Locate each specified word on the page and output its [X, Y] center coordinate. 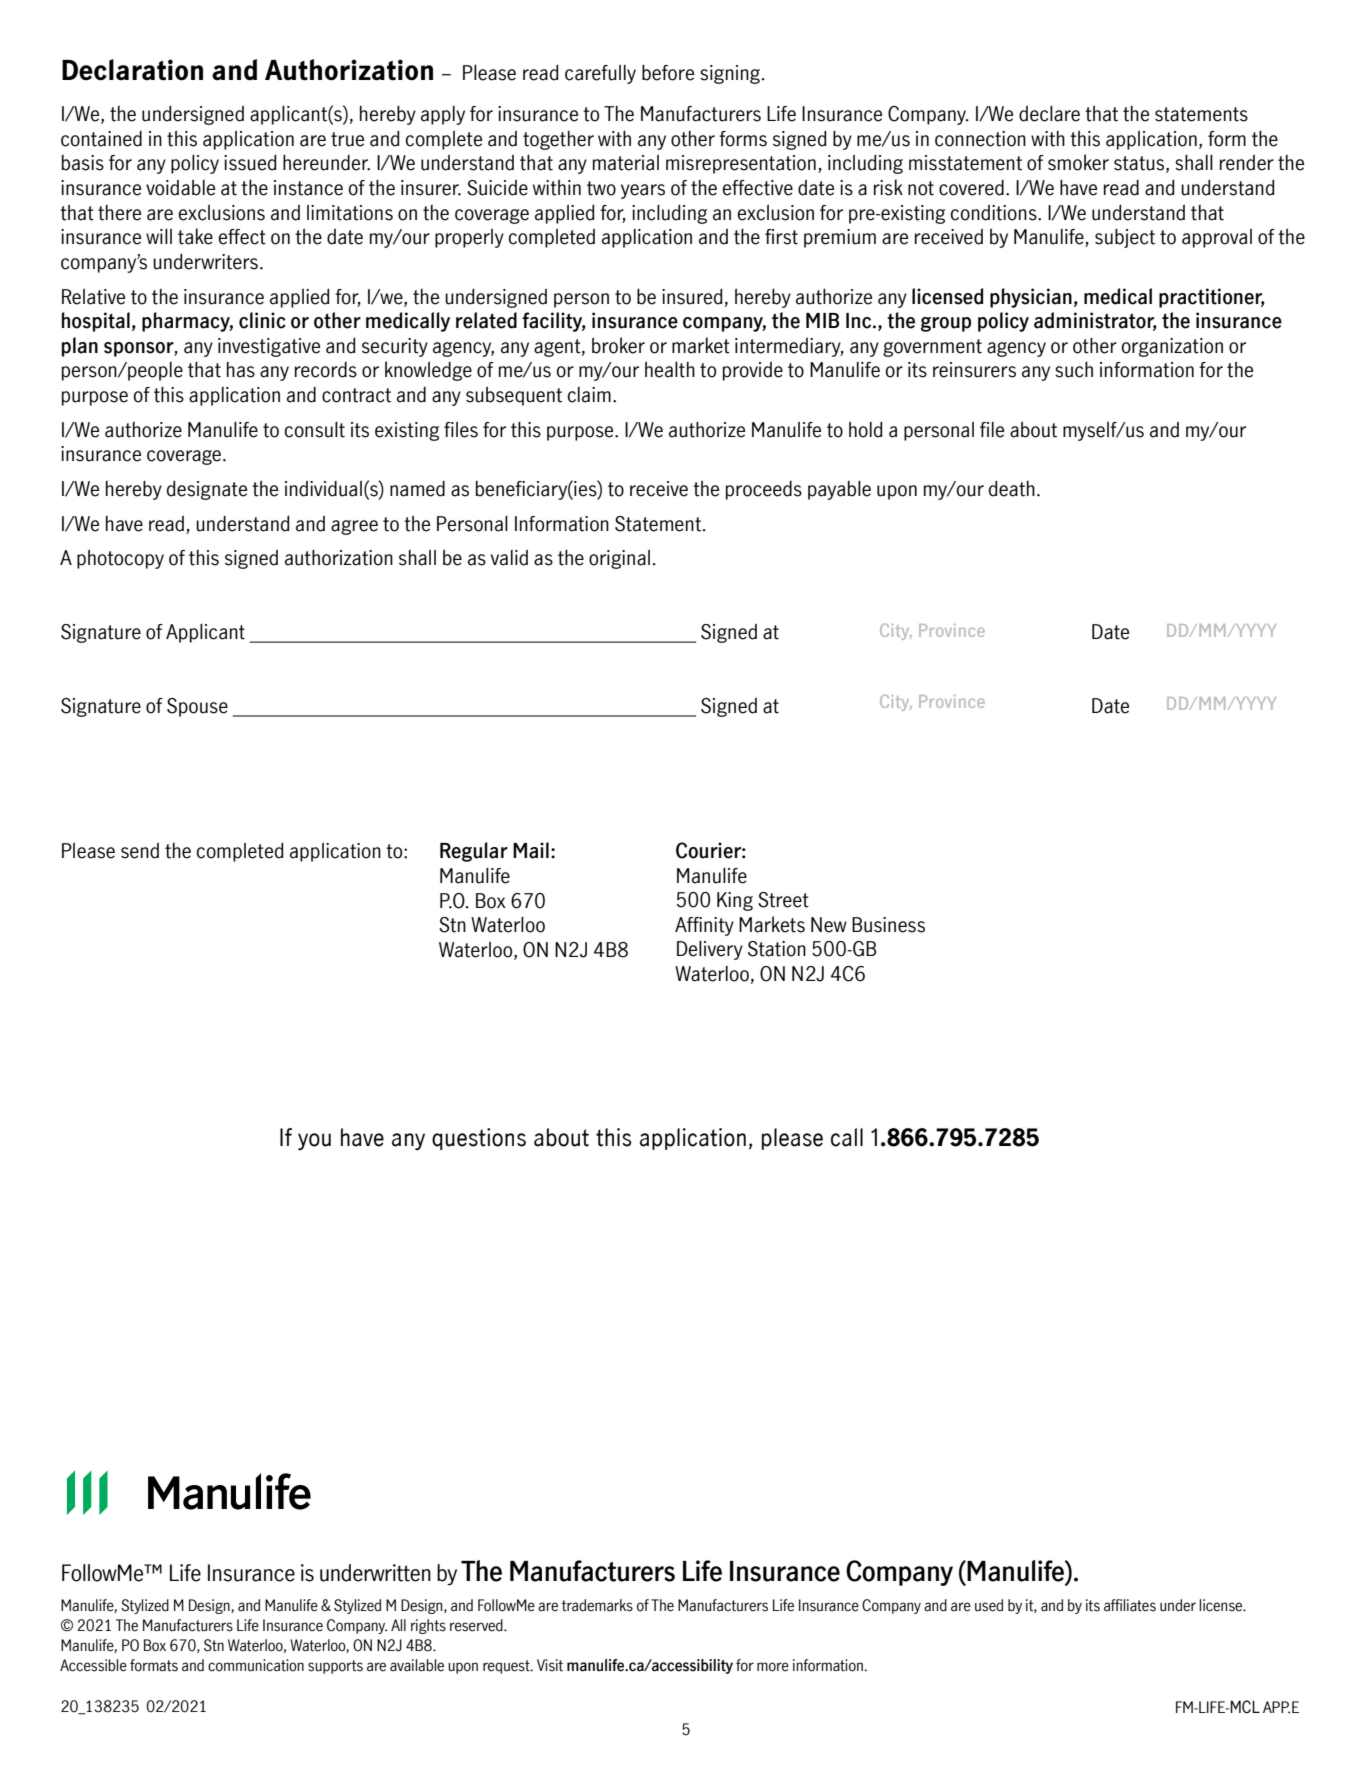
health [670, 369]
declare [1049, 113]
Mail [531, 850]
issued [250, 162]
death [1012, 488]
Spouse [197, 707]
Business [888, 925]
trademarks [597, 1605]
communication [256, 1665]
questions [479, 1139]
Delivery [710, 950]
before [668, 72]
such [1074, 369]
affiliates [1130, 1605]
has [241, 369]
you [314, 1141]
